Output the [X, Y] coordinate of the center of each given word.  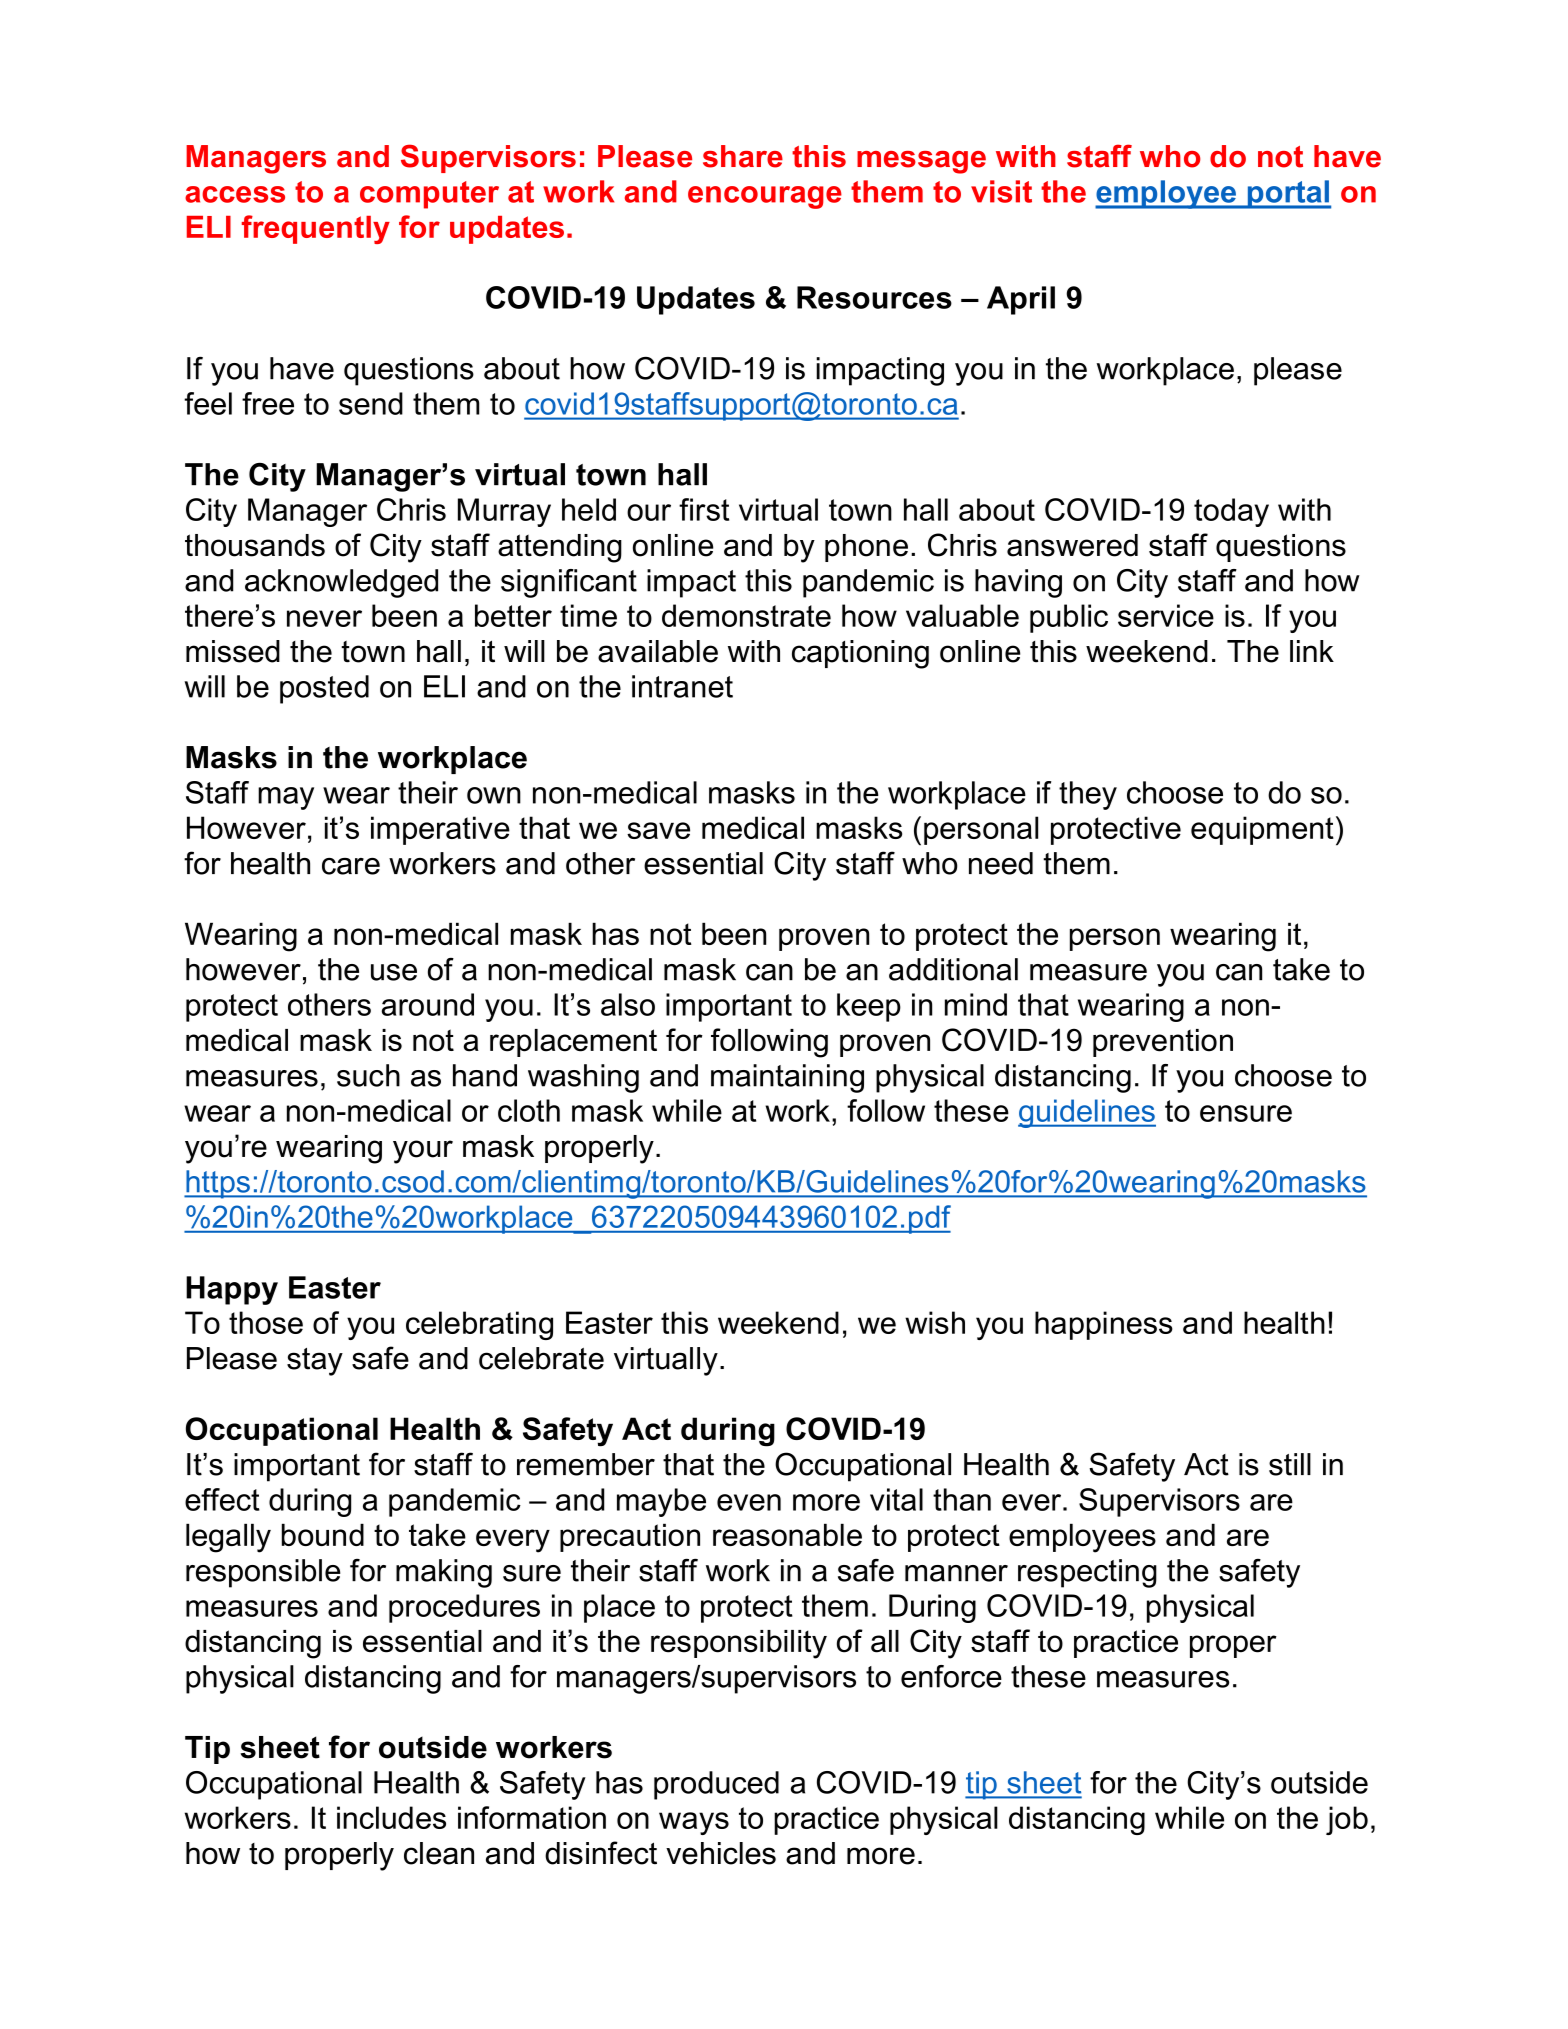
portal [1288, 194]
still [1290, 1464]
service [1166, 615]
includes [391, 1817]
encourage [765, 197]
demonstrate [746, 615]
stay [315, 1362]
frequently [316, 229]
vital [896, 1499]
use [394, 972]
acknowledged [341, 583]
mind [976, 1004]
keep [869, 1007]
